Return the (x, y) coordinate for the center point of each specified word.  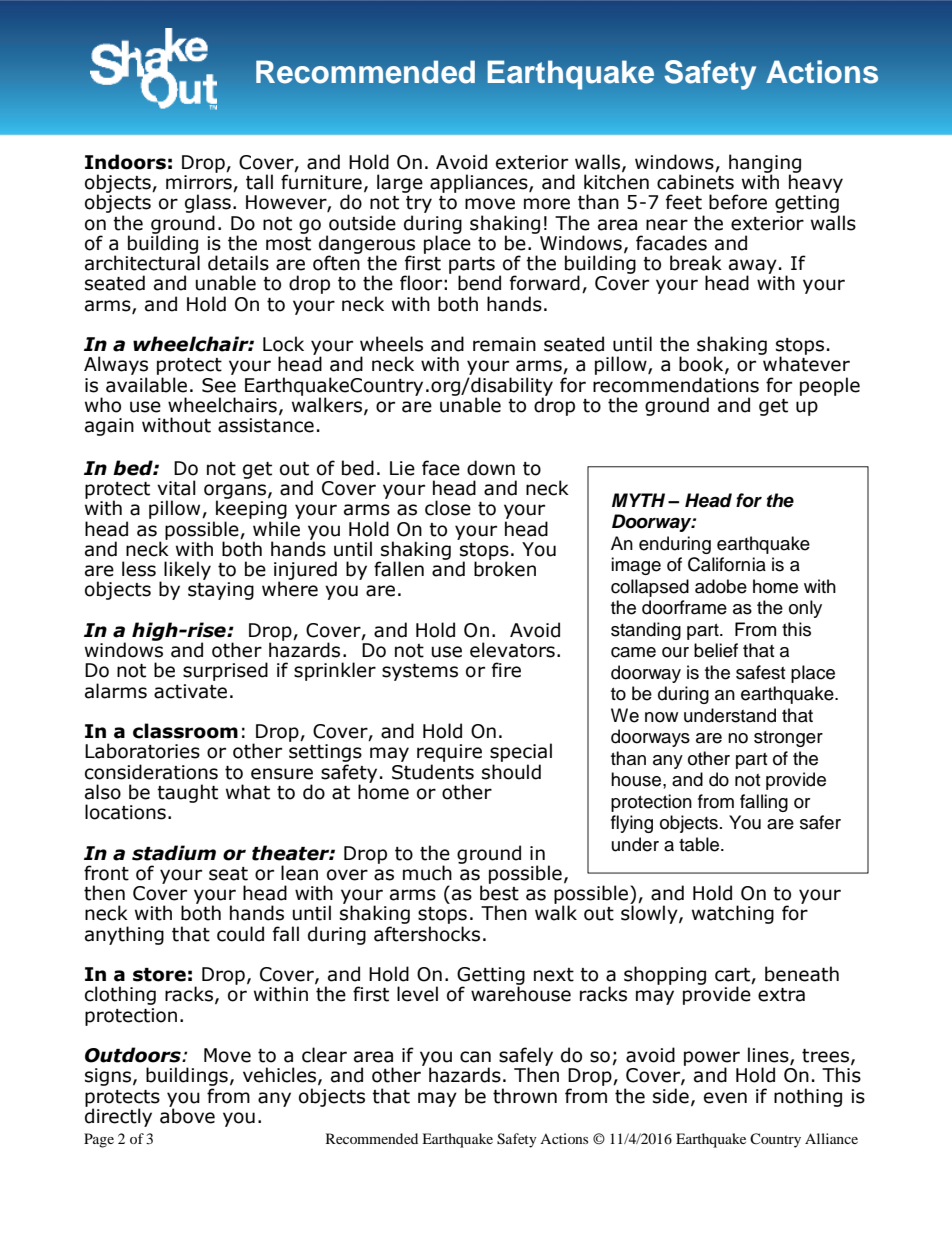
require (449, 754)
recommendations (676, 385)
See (219, 385)
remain (504, 344)
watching (733, 914)
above (187, 1115)
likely (187, 570)
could (240, 934)
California (727, 564)
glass (208, 205)
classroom (185, 731)
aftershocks (427, 934)
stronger (788, 739)
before (738, 202)
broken (505, 569)
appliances (480, 183)
